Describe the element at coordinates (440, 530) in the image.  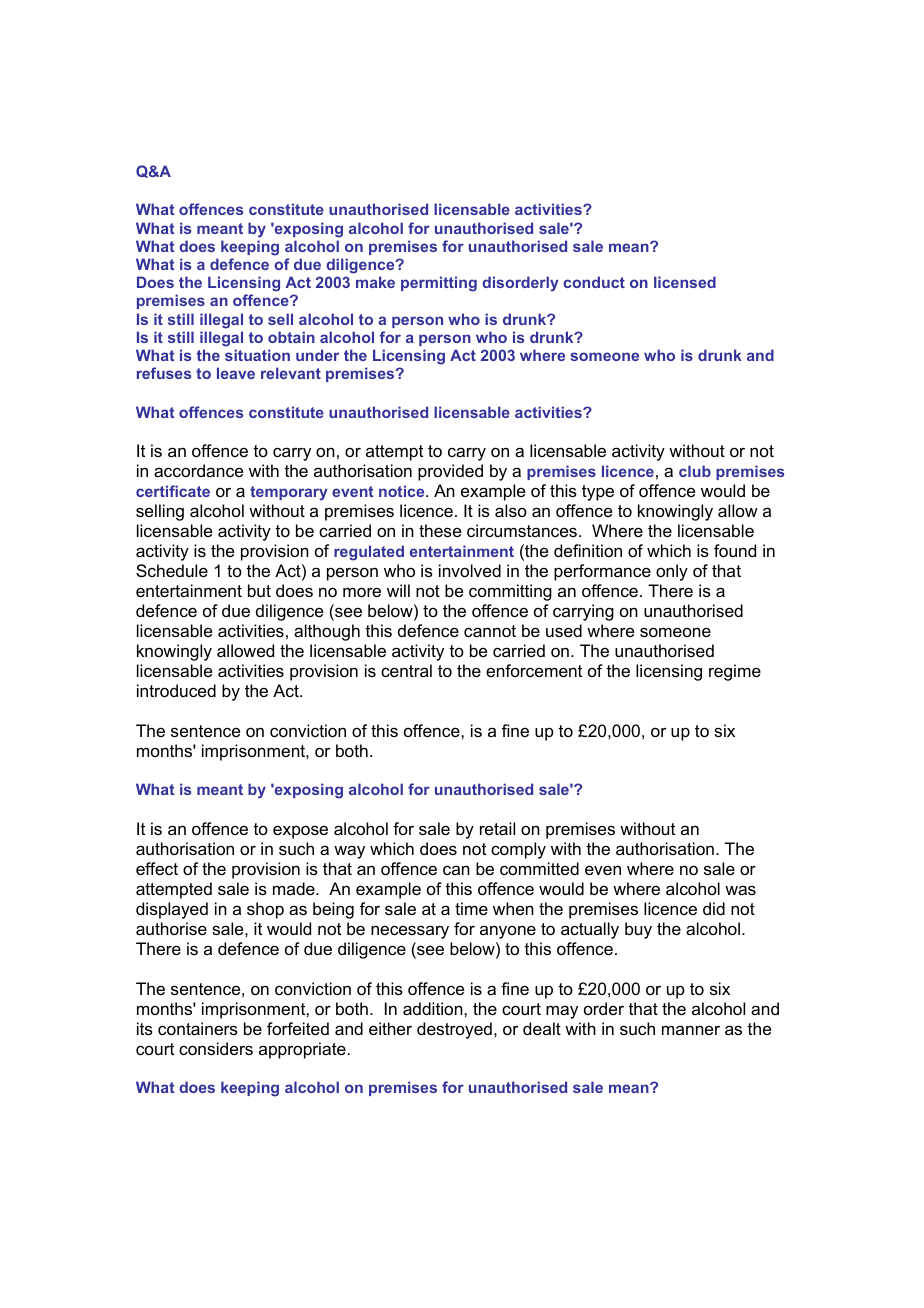
I see `these` at that location.
